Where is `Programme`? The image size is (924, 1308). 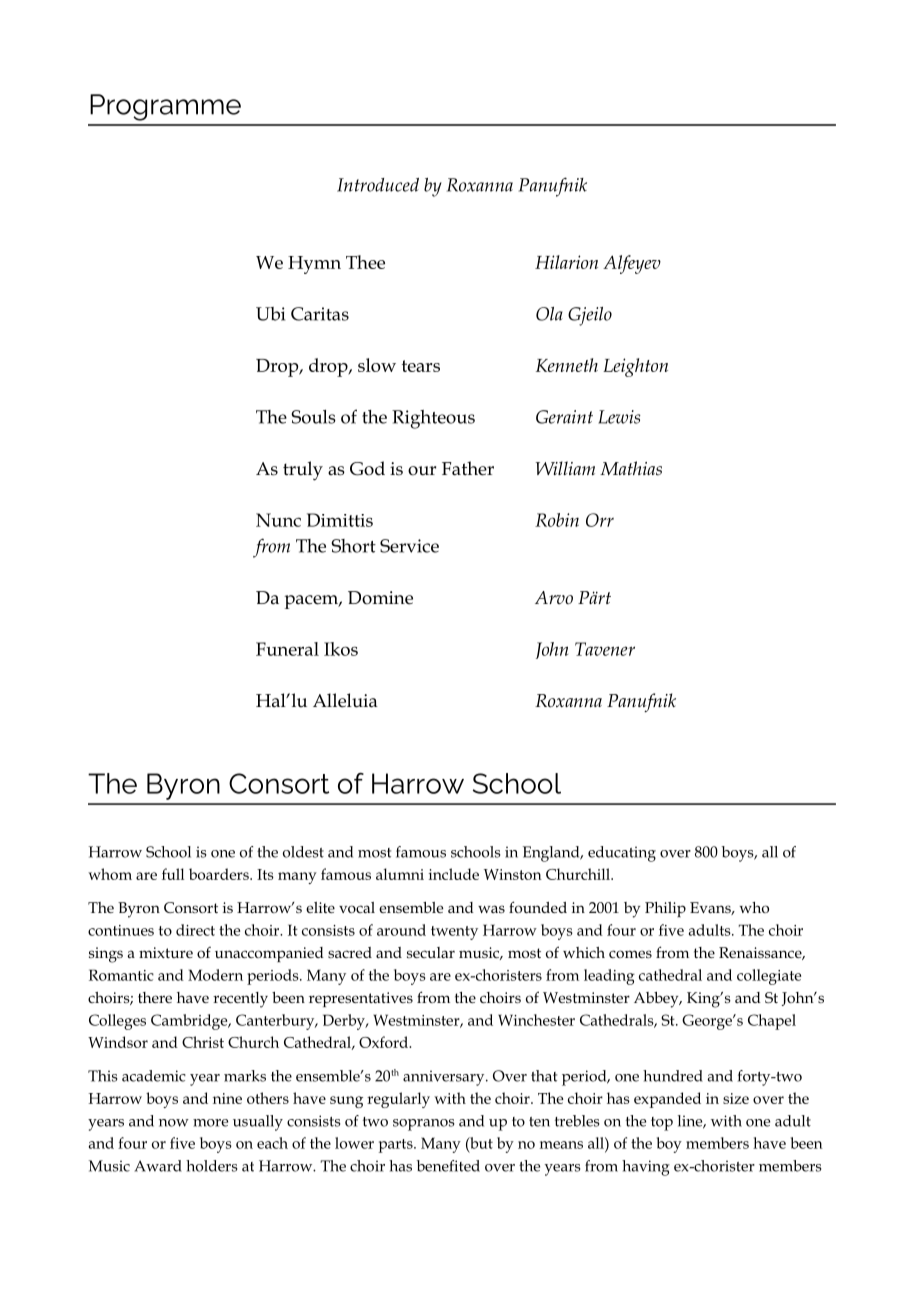
Programme is located at coordinates (165, 107).
